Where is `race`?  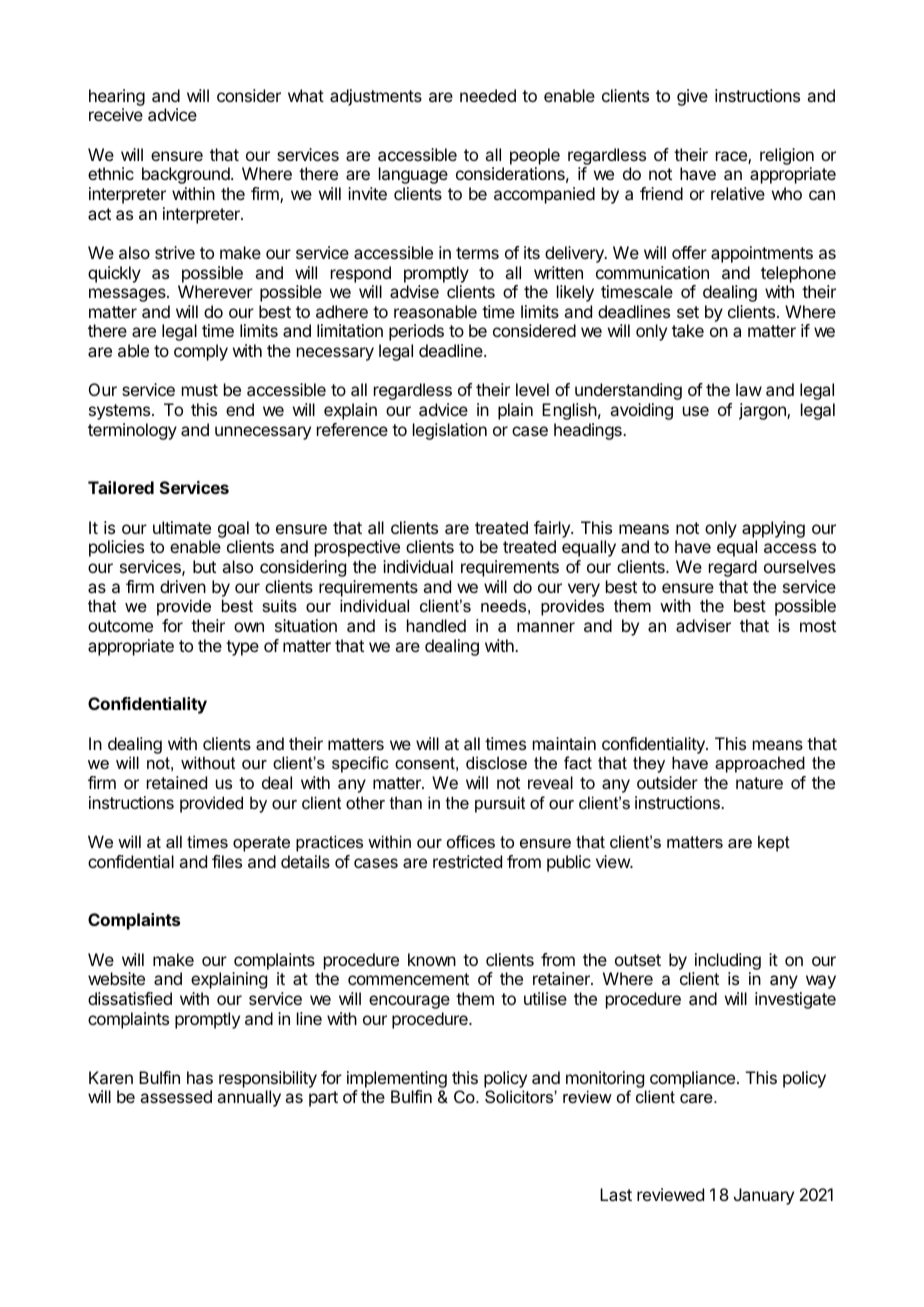 race is located at coordinates (732, 157).
